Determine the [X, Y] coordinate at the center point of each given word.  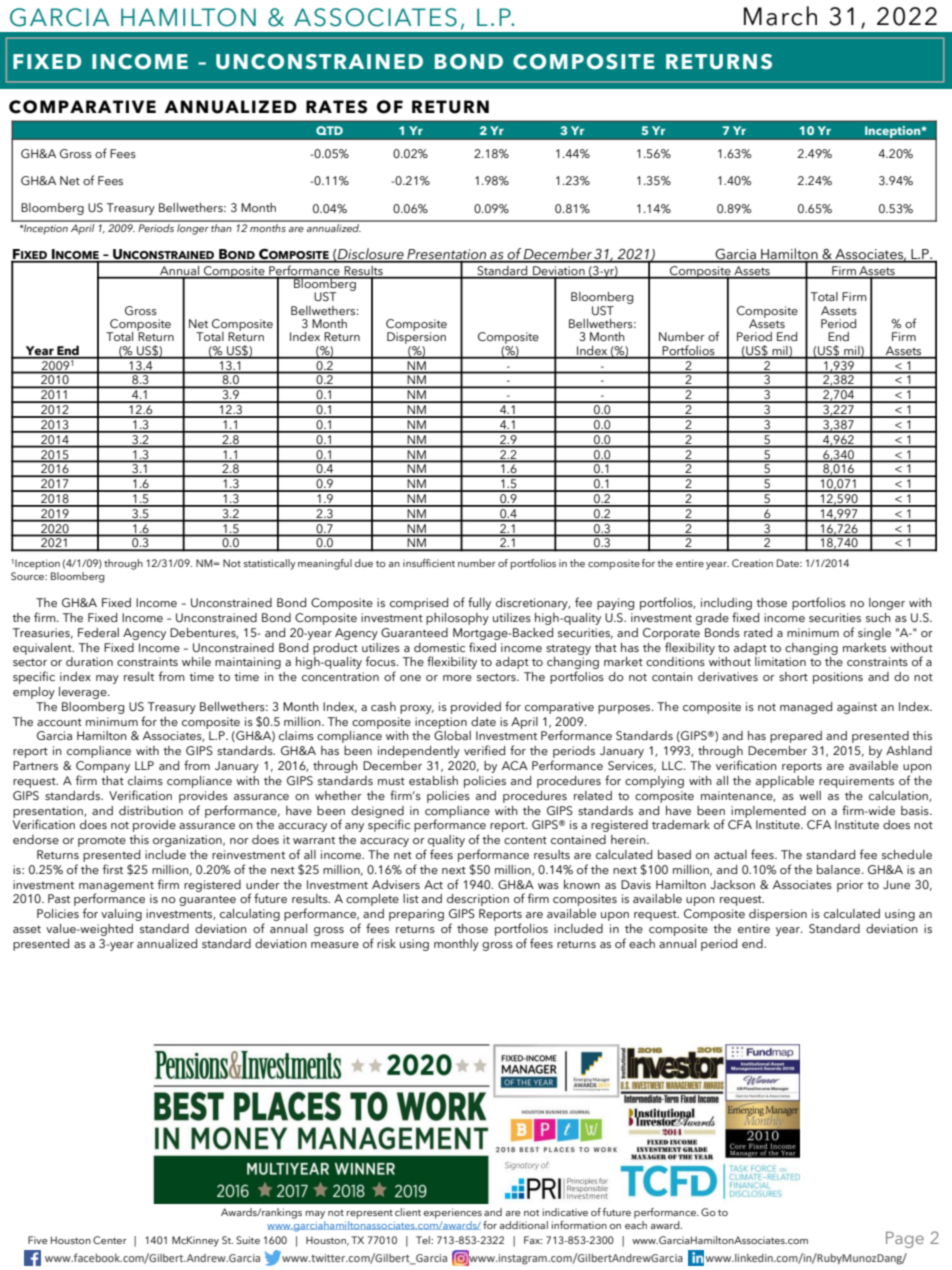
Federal [98, 632]
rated [758, 632]
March [780, 16]
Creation [752, 563]
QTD [329, 130]
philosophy [457, 619]
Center [110, 1240]
